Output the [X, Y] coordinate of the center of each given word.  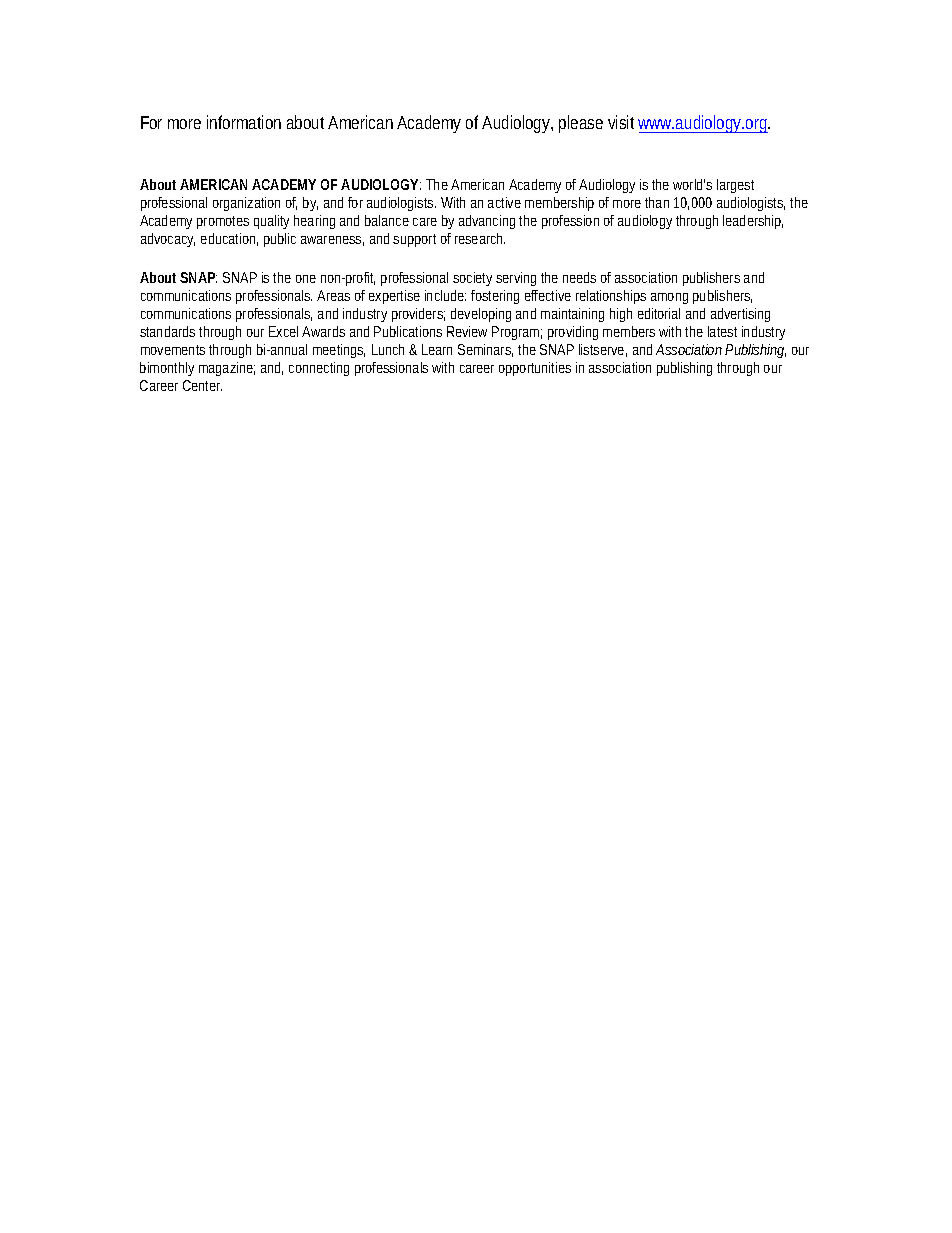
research [480, 238]
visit [621, 122]
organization [246, 204]
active [504, 202]
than [657, 202]
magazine [227, 369]
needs [579, 277]
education [229, 239]
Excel [283, 331]
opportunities [535, 369]
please [581, 124]
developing [481, 315]
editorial [659, 313]
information [244, 122]
